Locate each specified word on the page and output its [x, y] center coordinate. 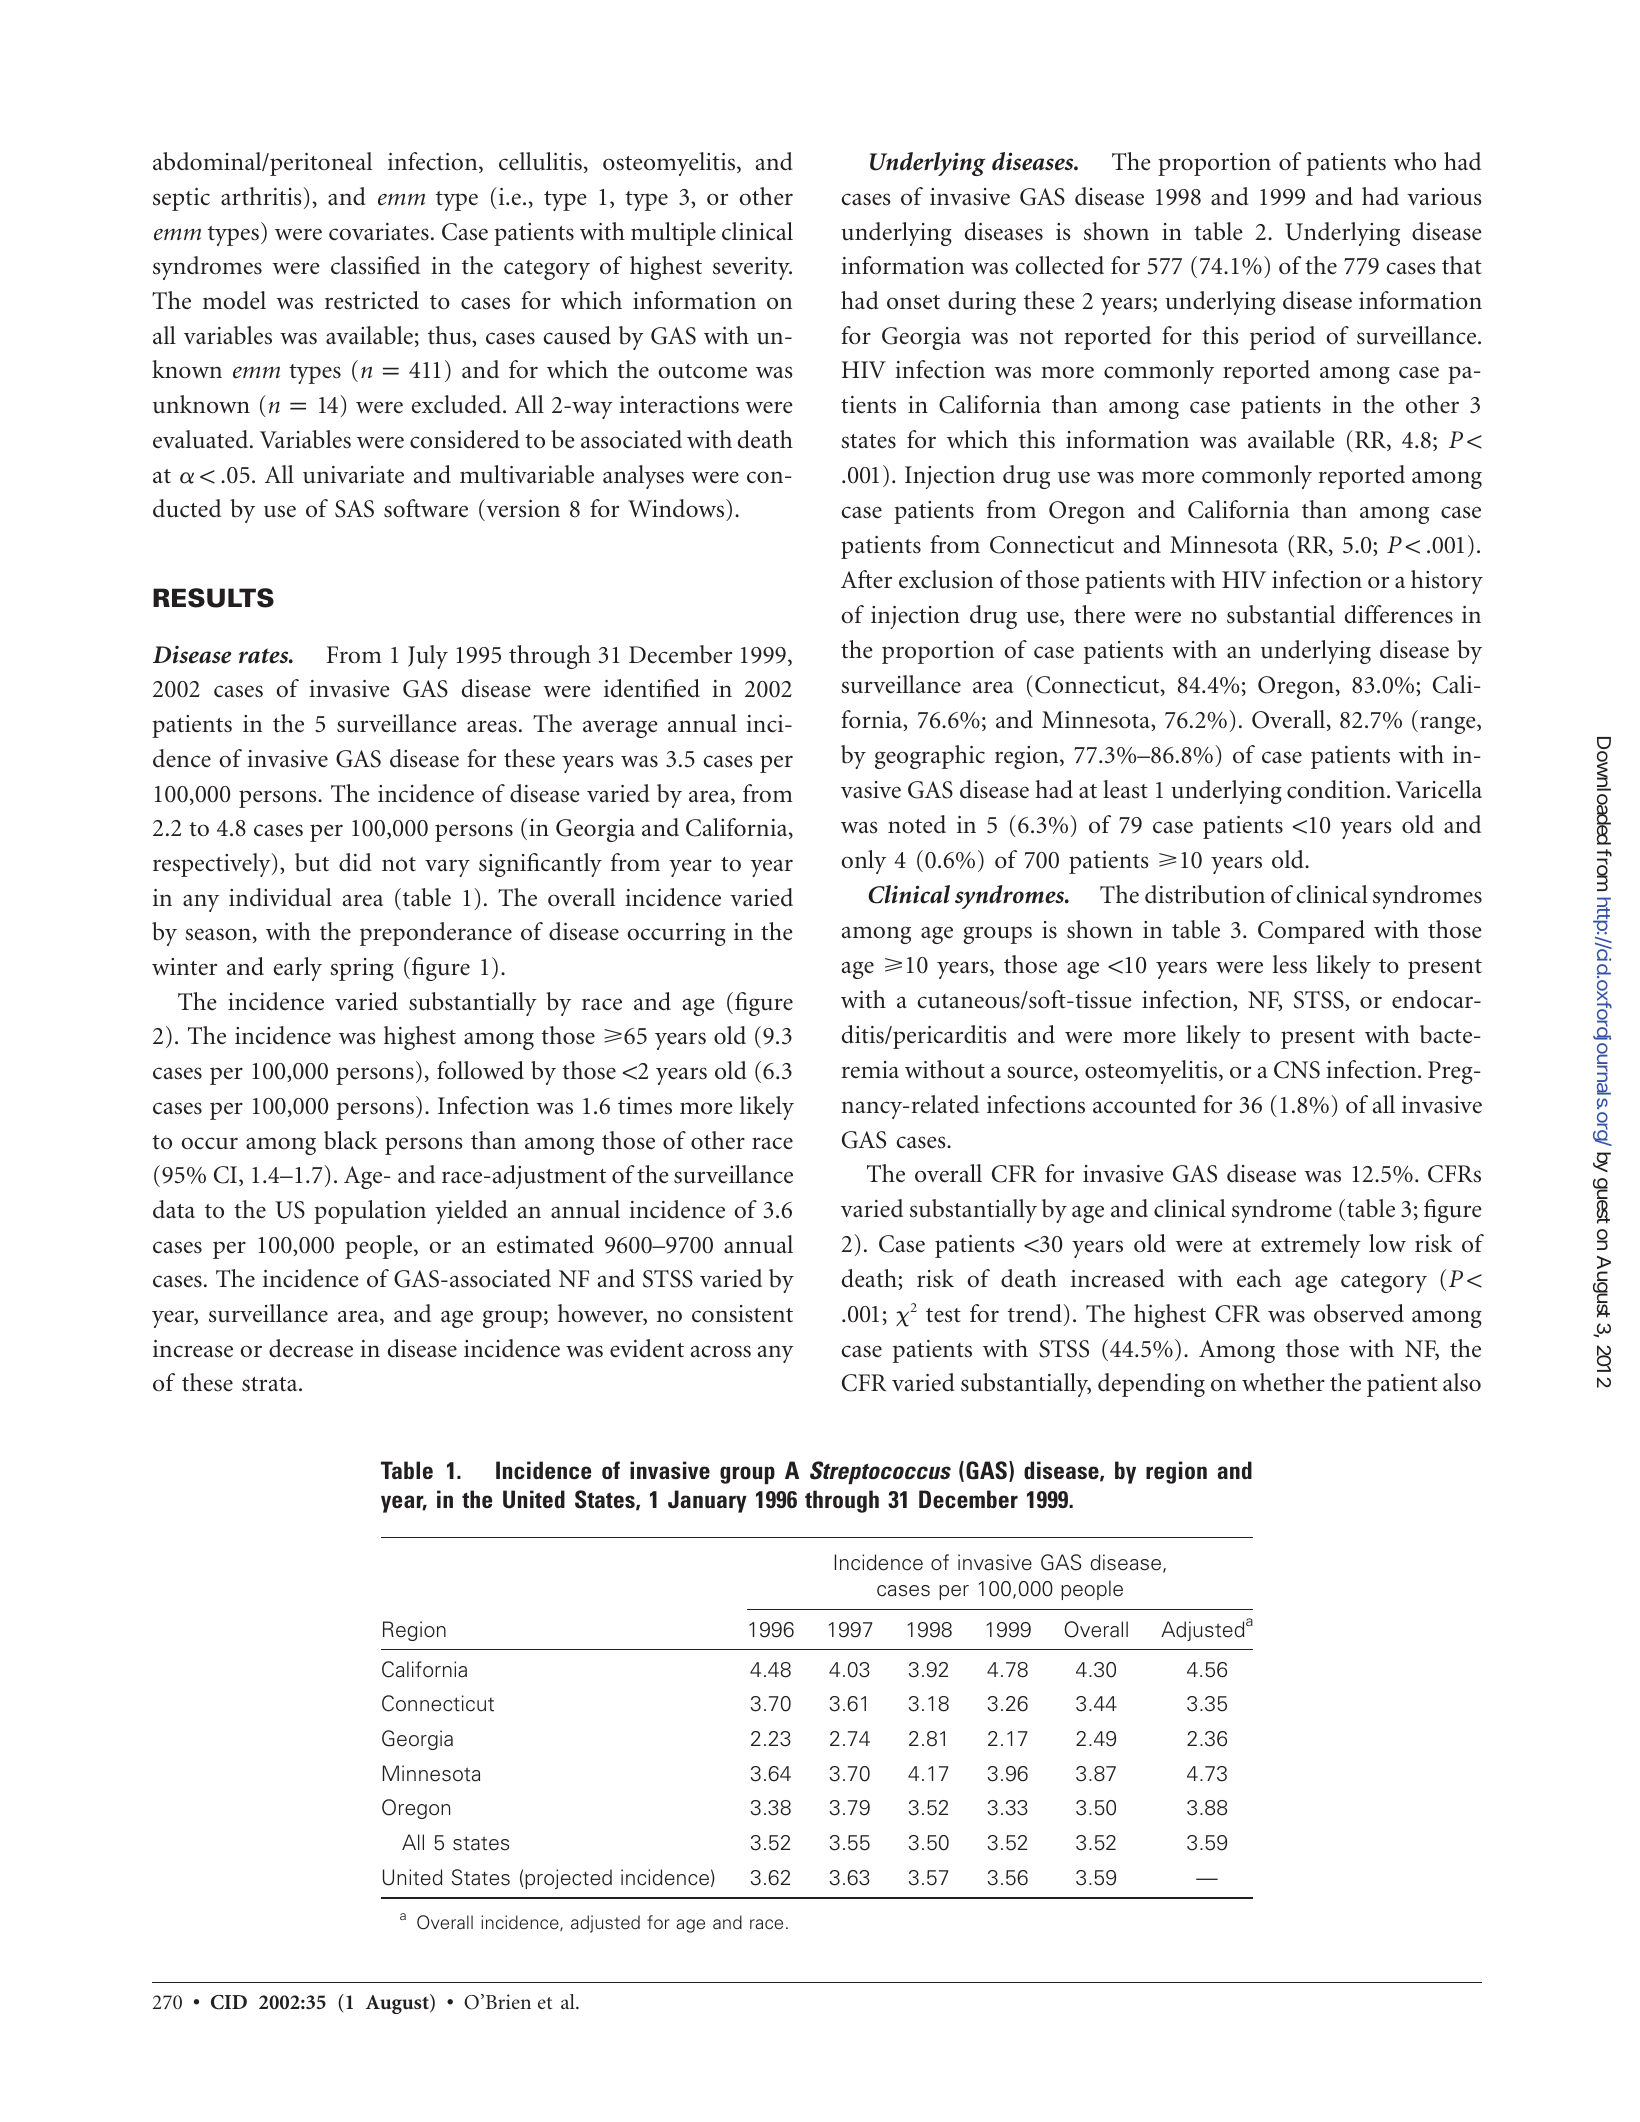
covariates [379, 232]
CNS [1297, 1070]
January [707, 1501]
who [1414, 161]
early [298, 969]
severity [752, 268]
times [645, 1106]
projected [568, 1879]
